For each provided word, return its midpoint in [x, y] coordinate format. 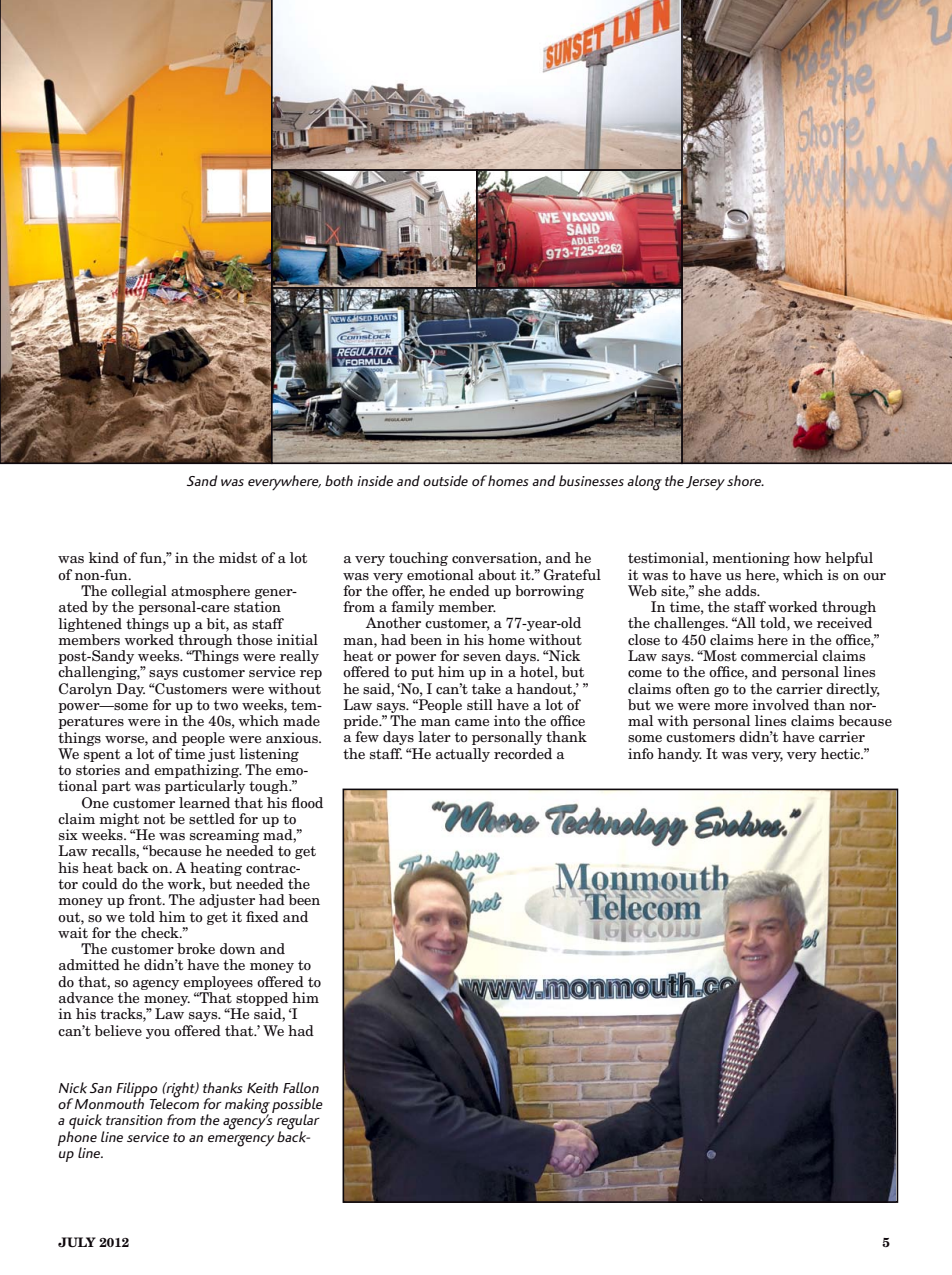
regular [298, 1123]
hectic [842, 753]
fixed [262, 916]
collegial [139, 592]
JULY [77, 1242]
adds [742, 590]
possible [297, 1106]
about [497, 575]
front [146, 900]
